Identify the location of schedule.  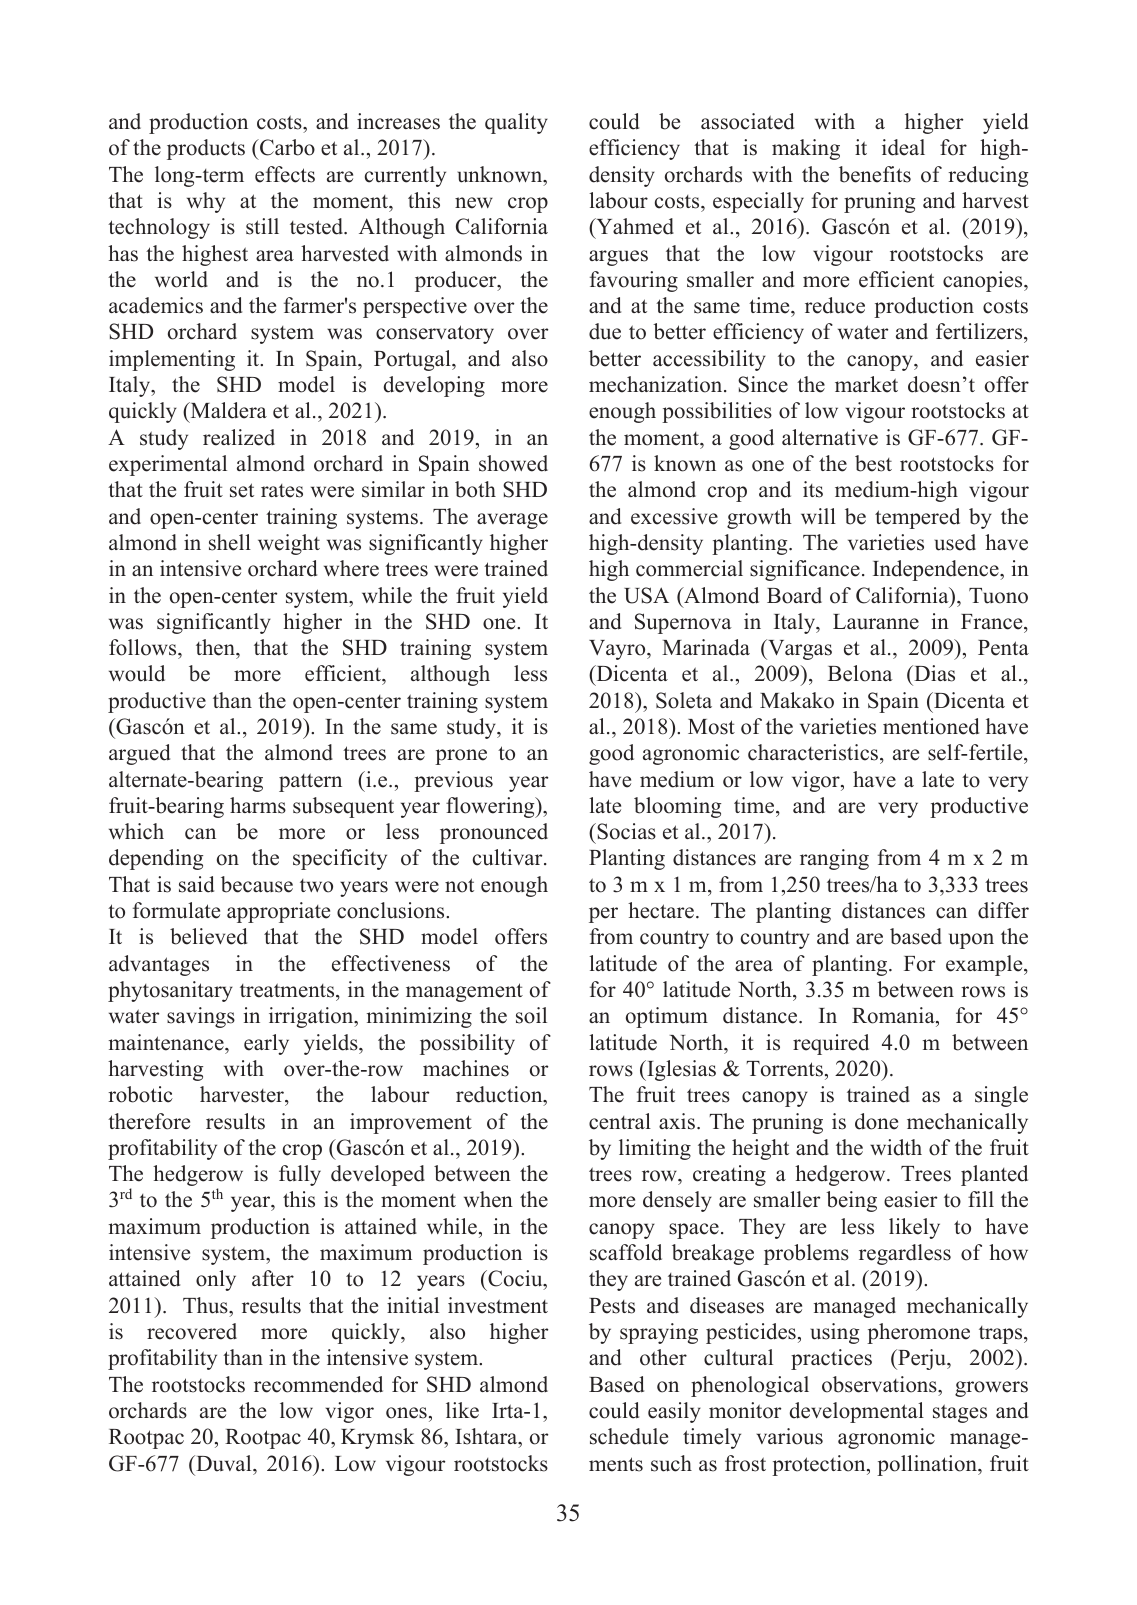
(629, 1436).
